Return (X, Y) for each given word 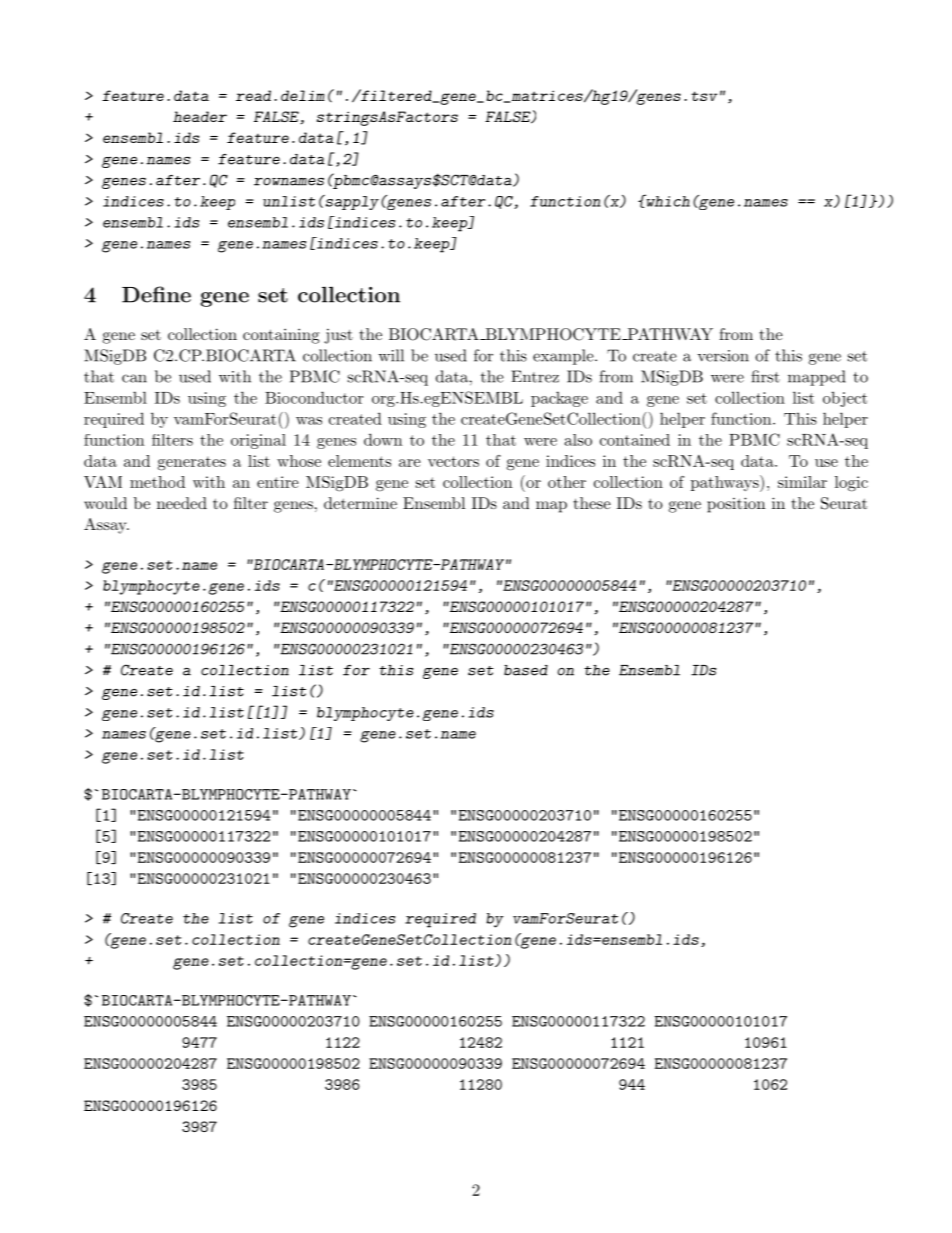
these (592, 503)
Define (156, 294)
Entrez (535, 376)
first (765, 376)
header (200, 116)
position (736, 505)
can (134, 378)
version (723, 356)
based (526, 670)
